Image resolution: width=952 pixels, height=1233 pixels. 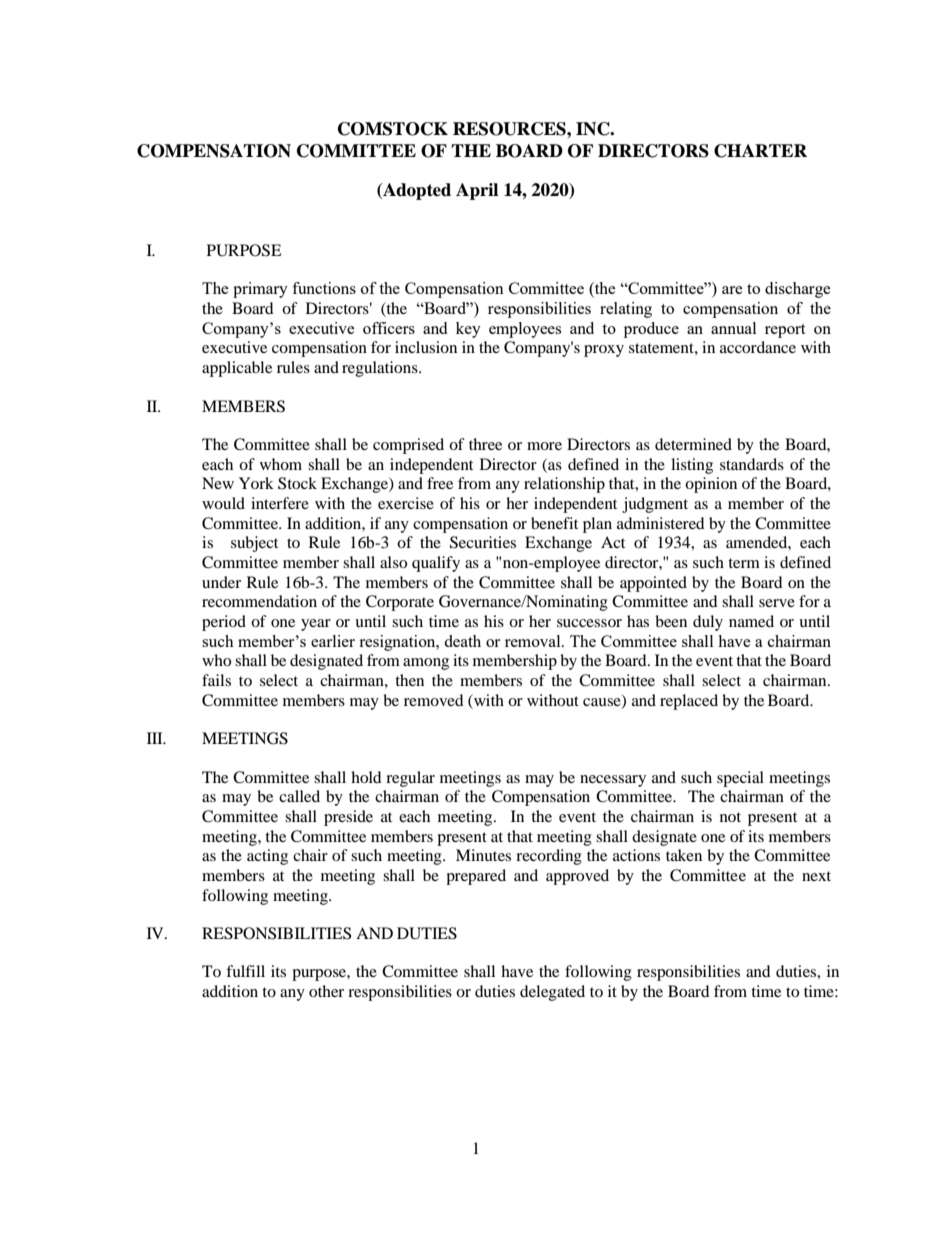 What do you see at coordinates (260, 290) in the screenshot?
I see `primary` at bounding box center [260, 290].
